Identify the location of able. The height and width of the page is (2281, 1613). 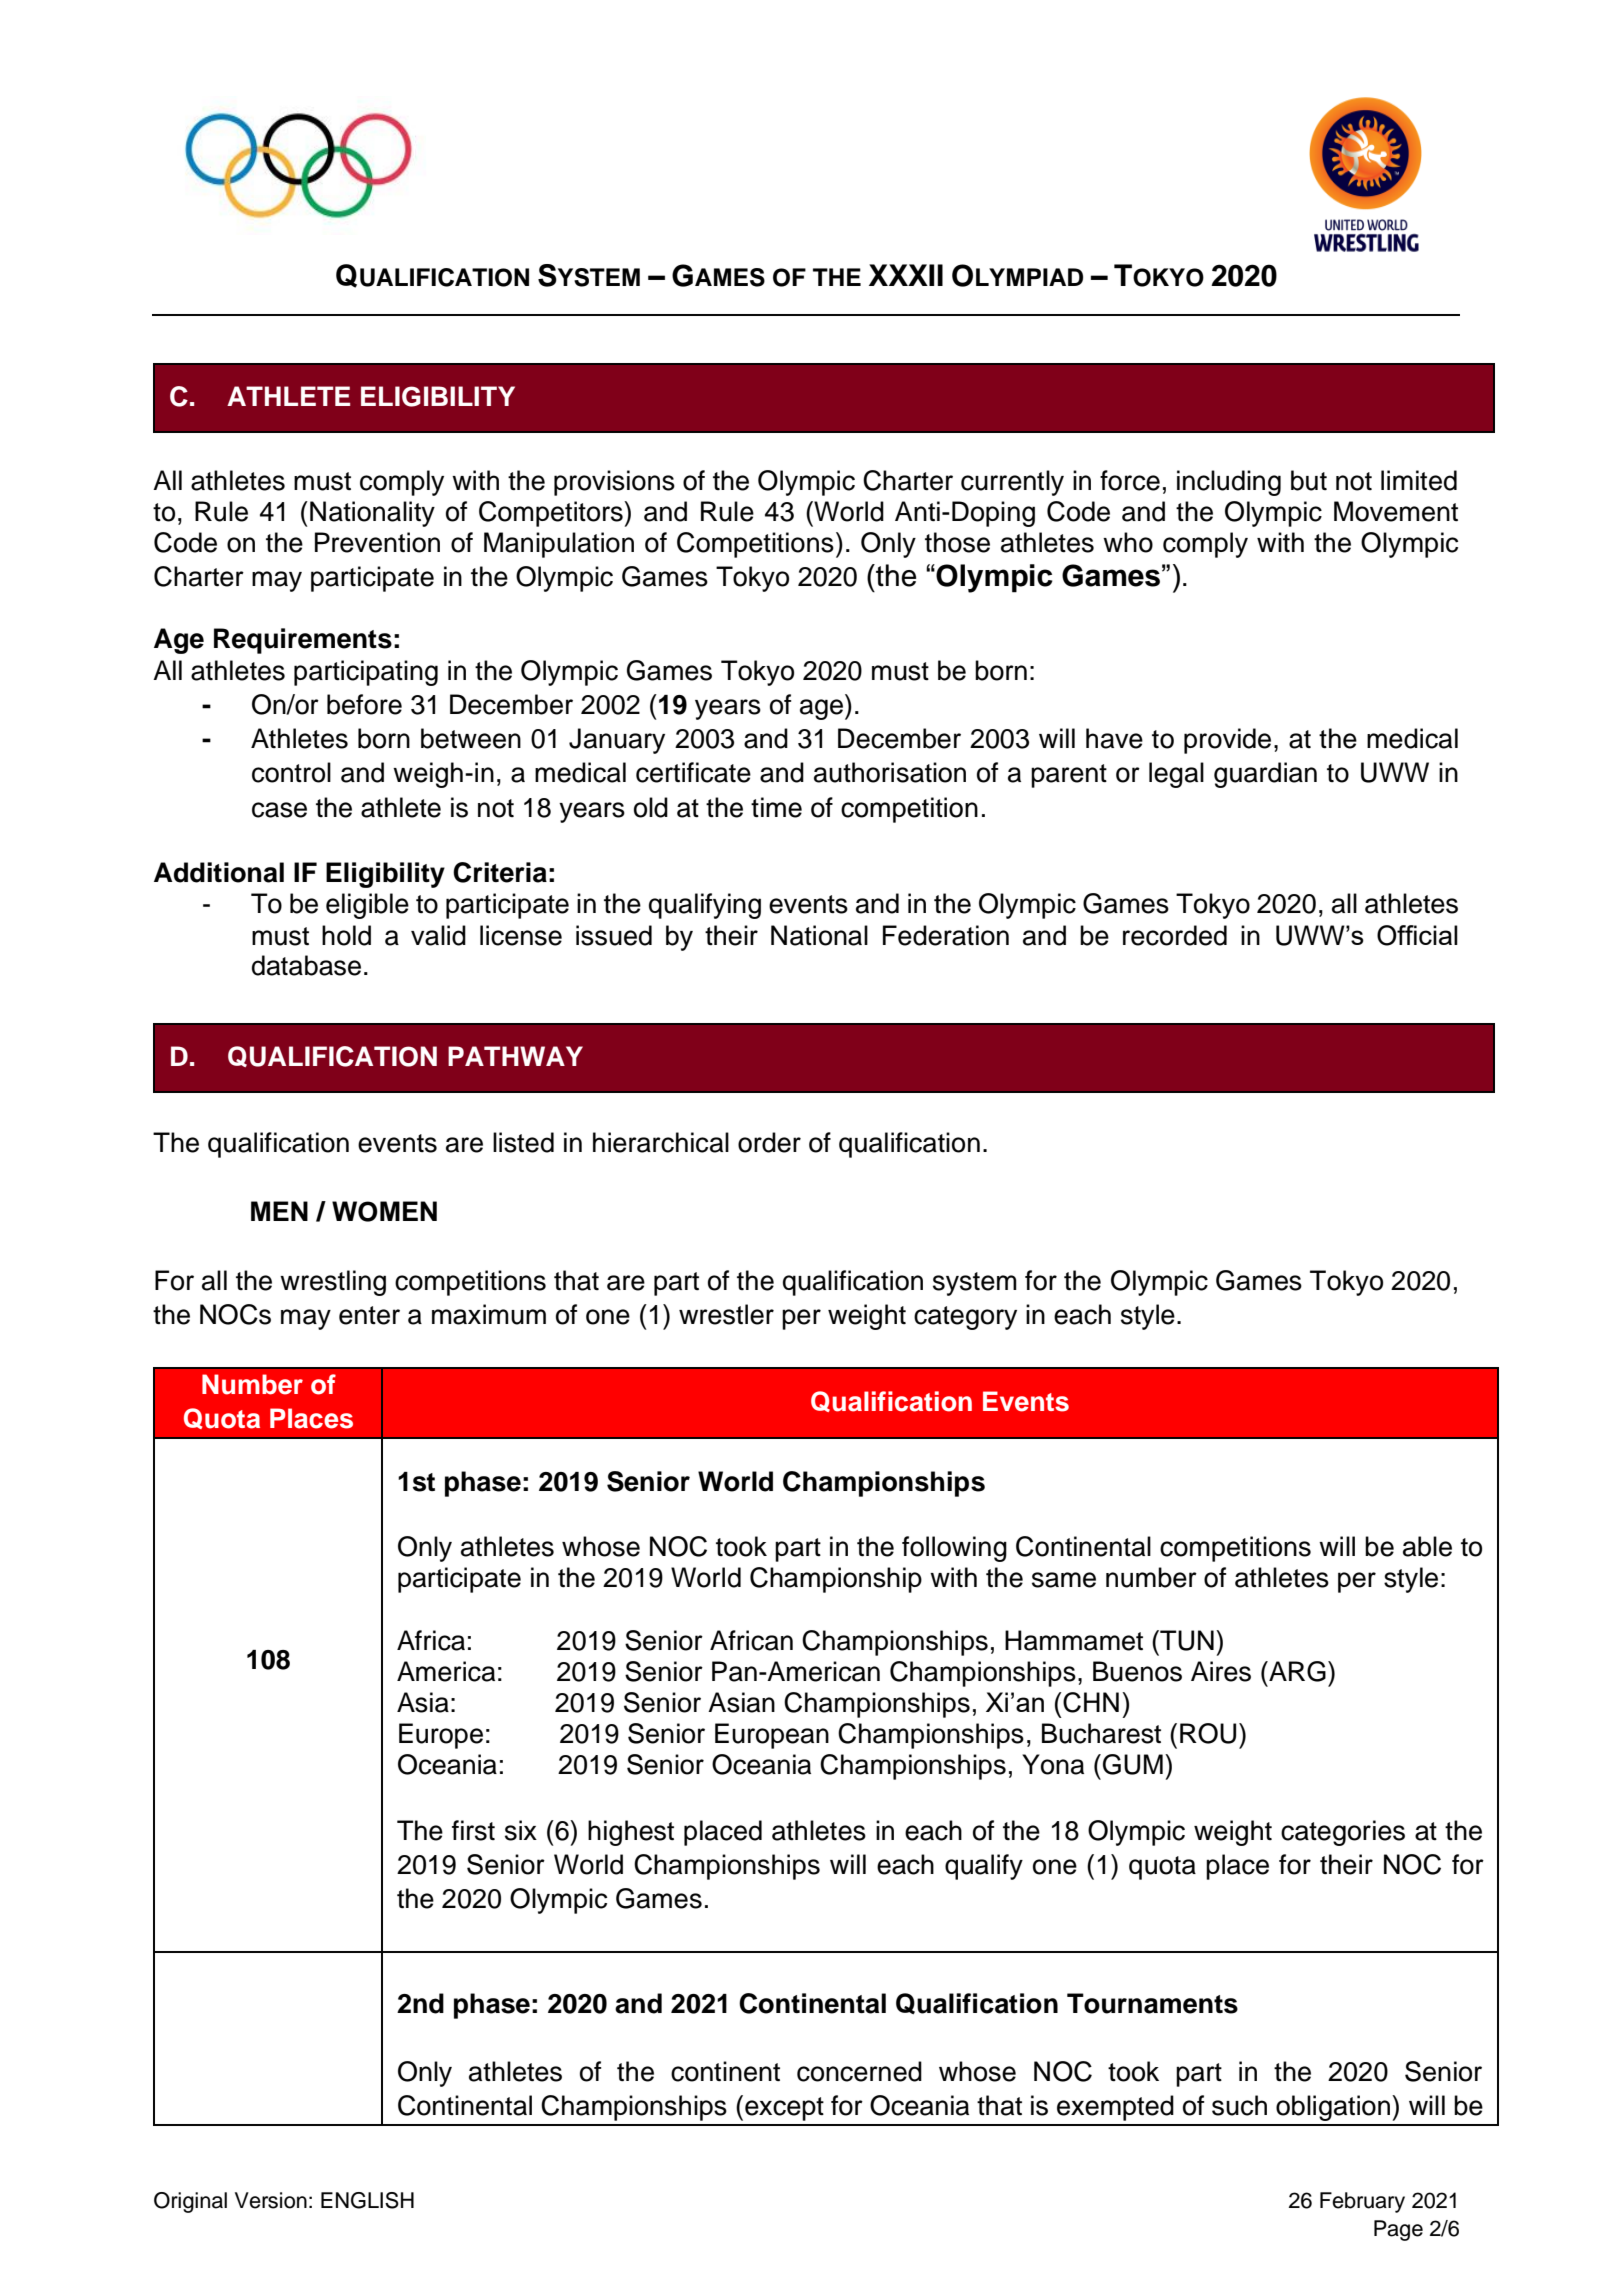
(1427, 1546).
